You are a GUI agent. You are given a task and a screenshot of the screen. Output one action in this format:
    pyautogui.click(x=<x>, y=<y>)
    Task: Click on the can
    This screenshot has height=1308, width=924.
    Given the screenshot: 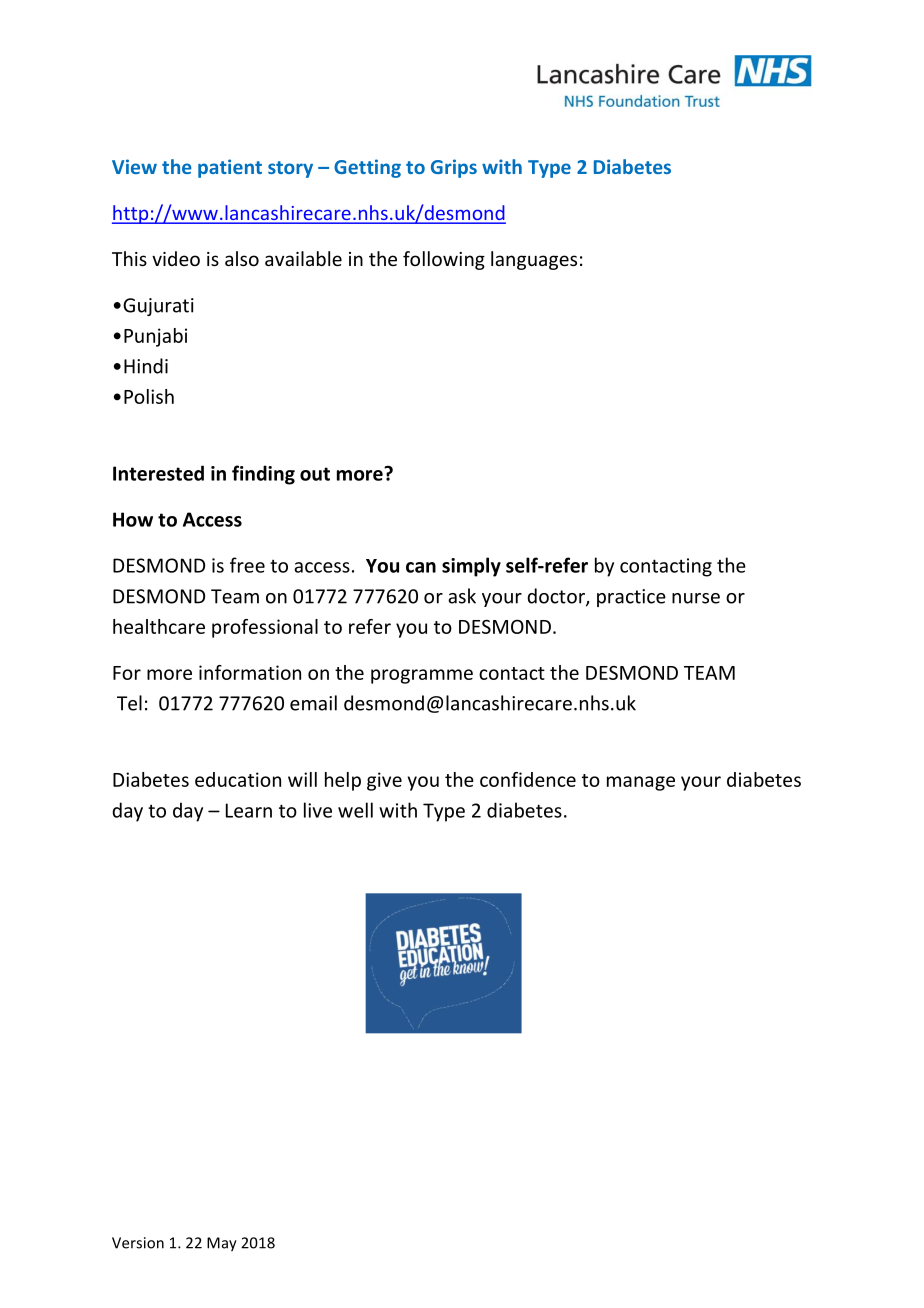 What is the action you would take?
    pyautogui.click(x=421, y=567)
